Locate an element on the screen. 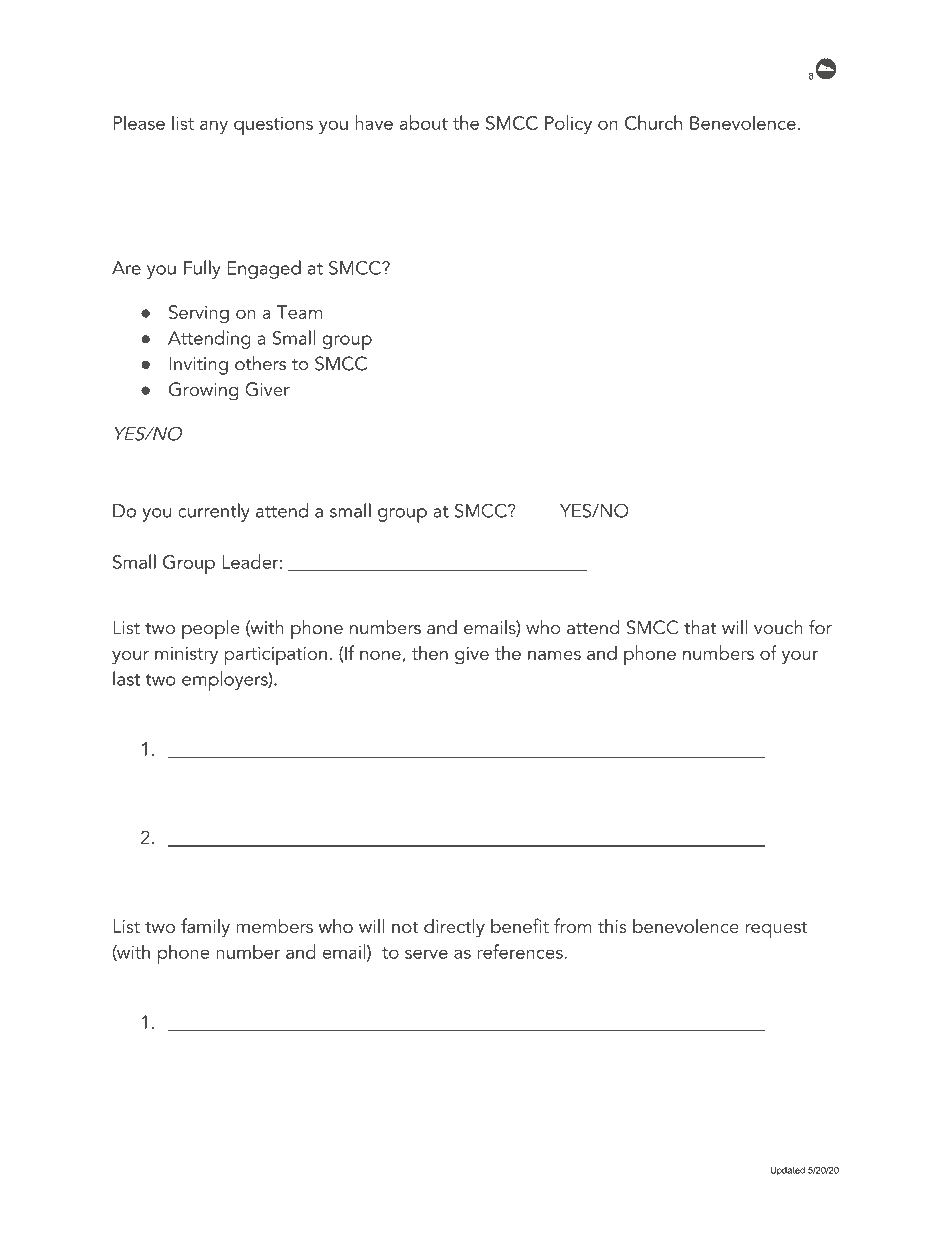  members is located at coordinates (274, 925).
